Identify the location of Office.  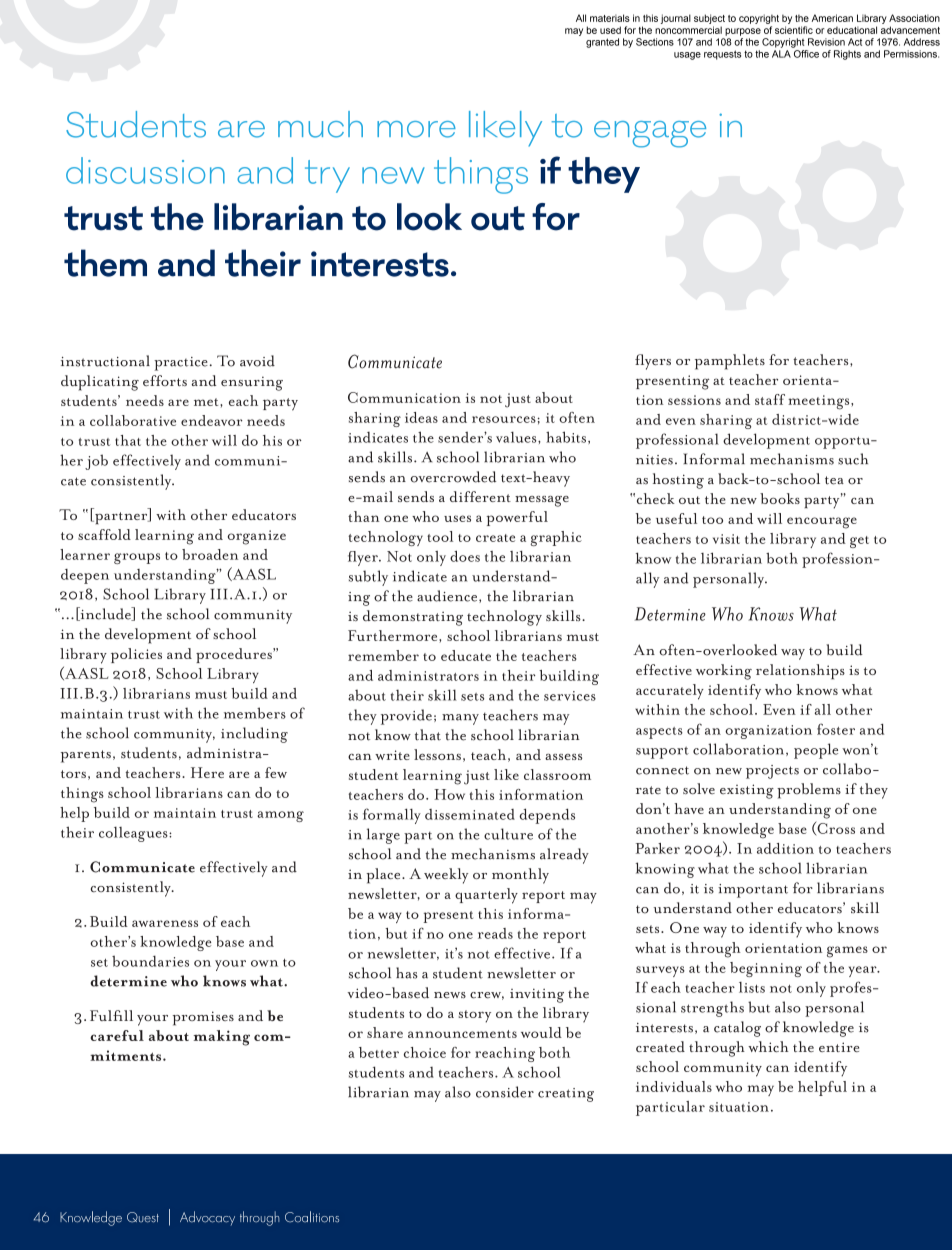
(806, 54).
